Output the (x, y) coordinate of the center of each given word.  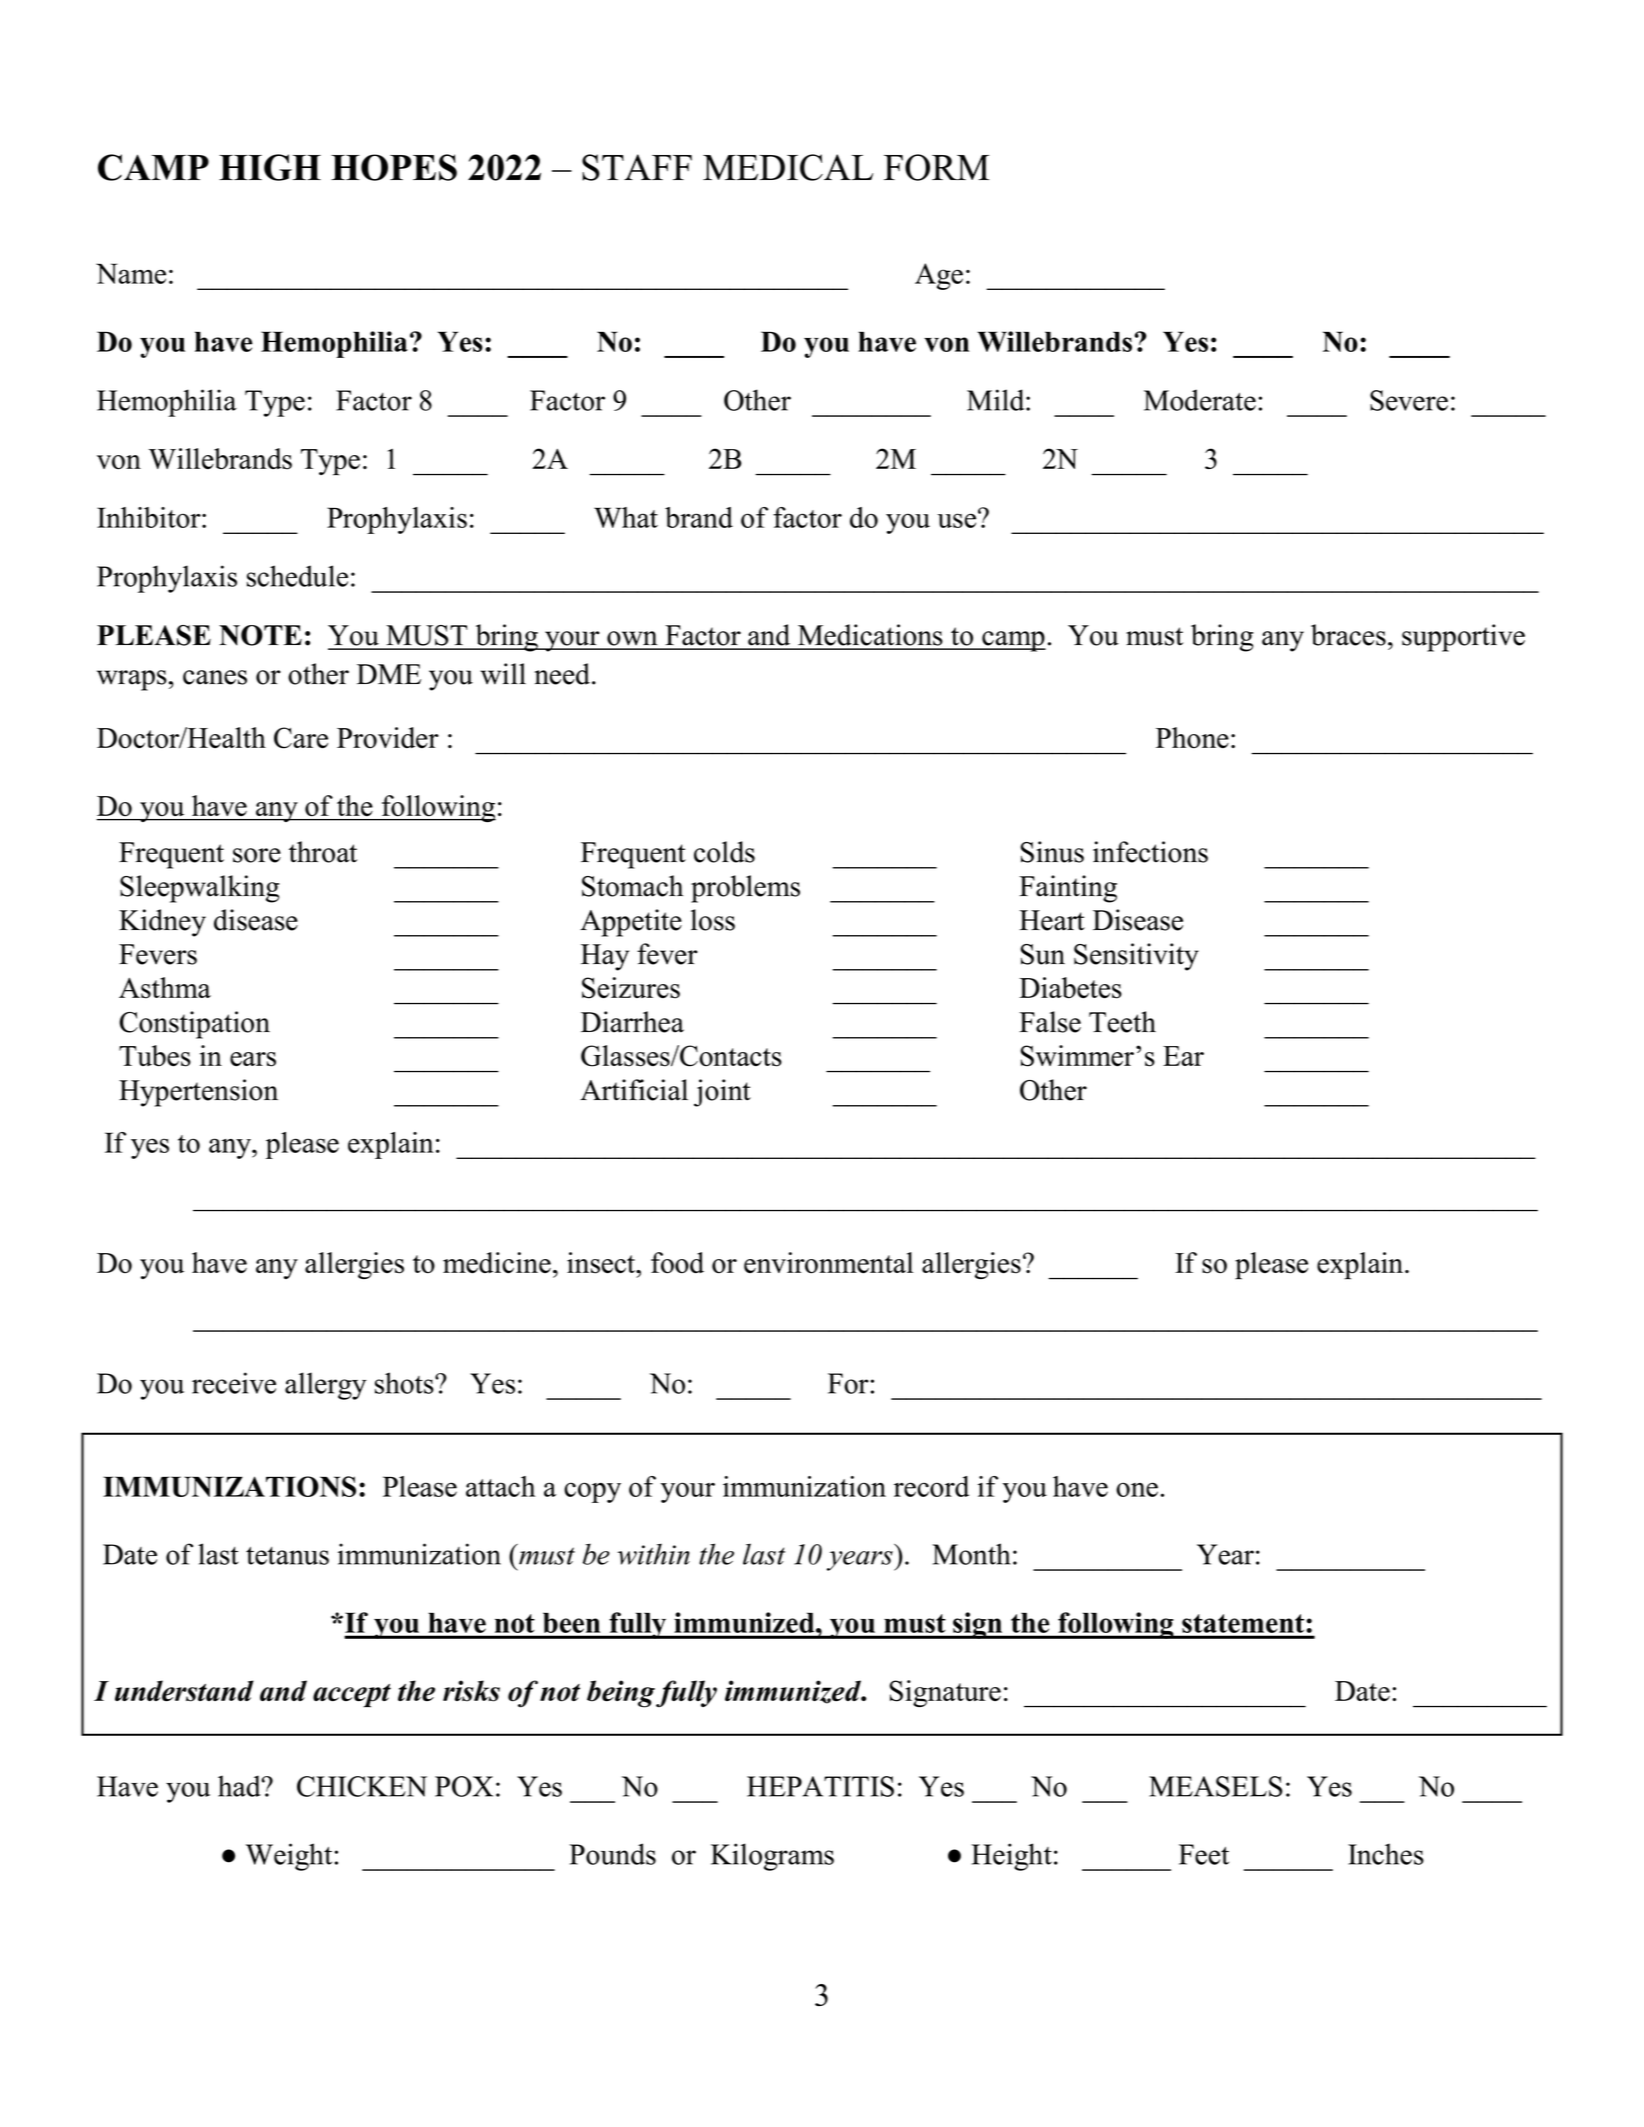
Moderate (1200, 400)
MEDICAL (788, 167)
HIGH (270, 167)
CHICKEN (362, 1786)
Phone (1192, 738)
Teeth (1122, 1022)
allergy (326, 1386)
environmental (829, 1263)
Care (301, 738)
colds (724, 852)
